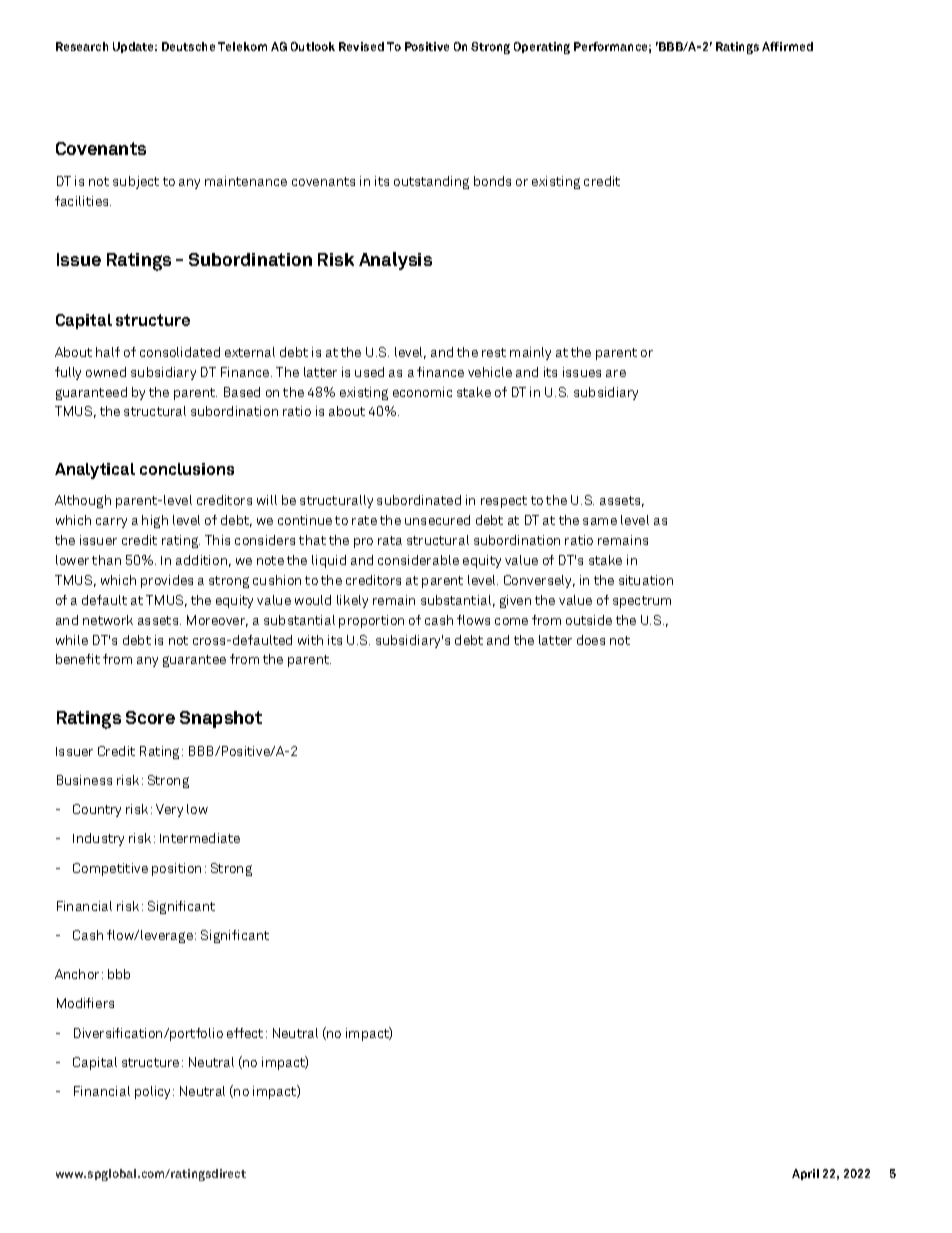 Image resolution: width=952 pixels, height=1233 pixels. What do you see at coordinates (591, 640) in the screenshot?
I see `does` at bounding box center [591, 640].
